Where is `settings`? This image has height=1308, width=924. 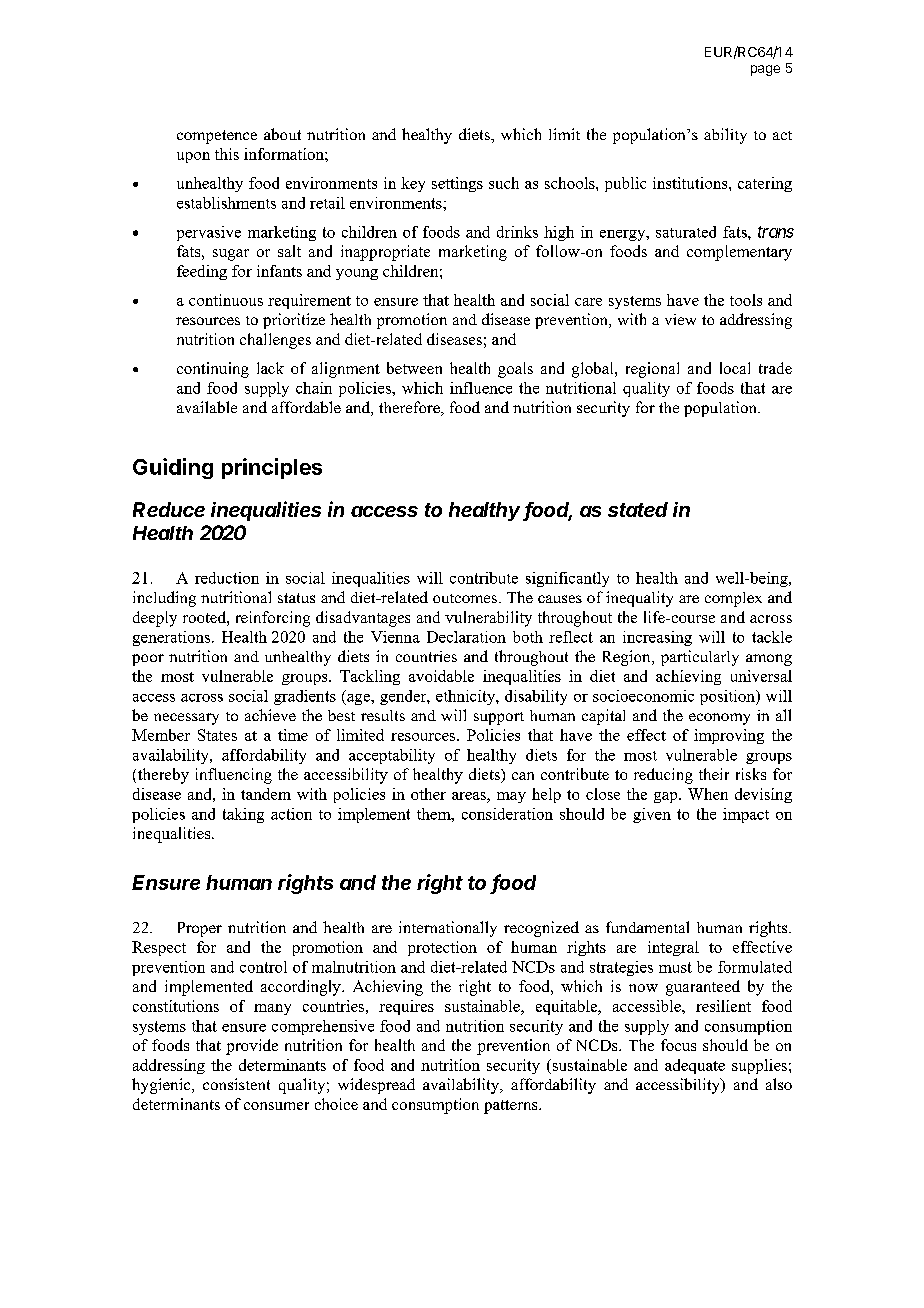
settings is located at coordinates (457, 184).
